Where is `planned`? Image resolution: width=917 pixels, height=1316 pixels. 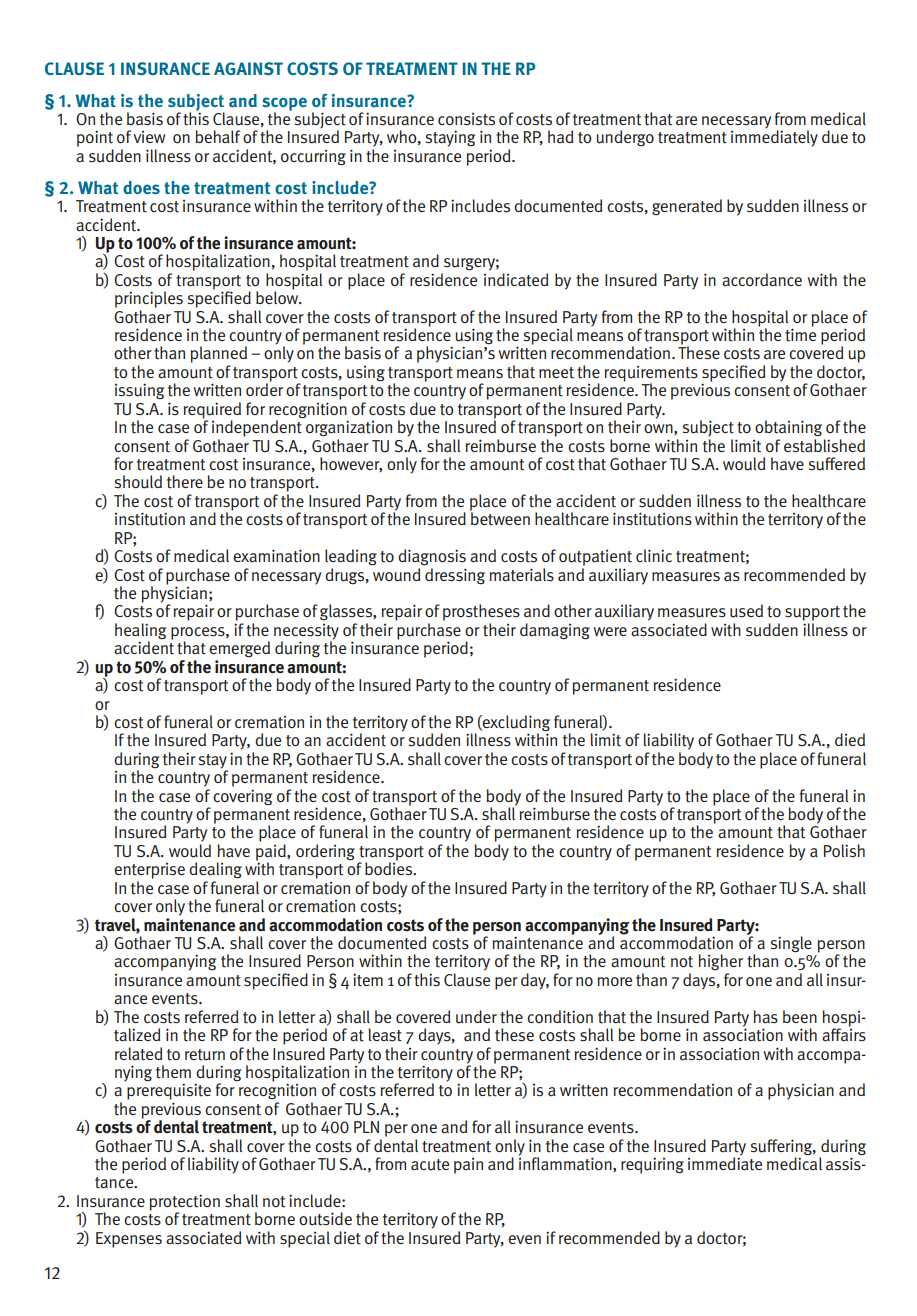
planned is located at coordinates (219, 356).
